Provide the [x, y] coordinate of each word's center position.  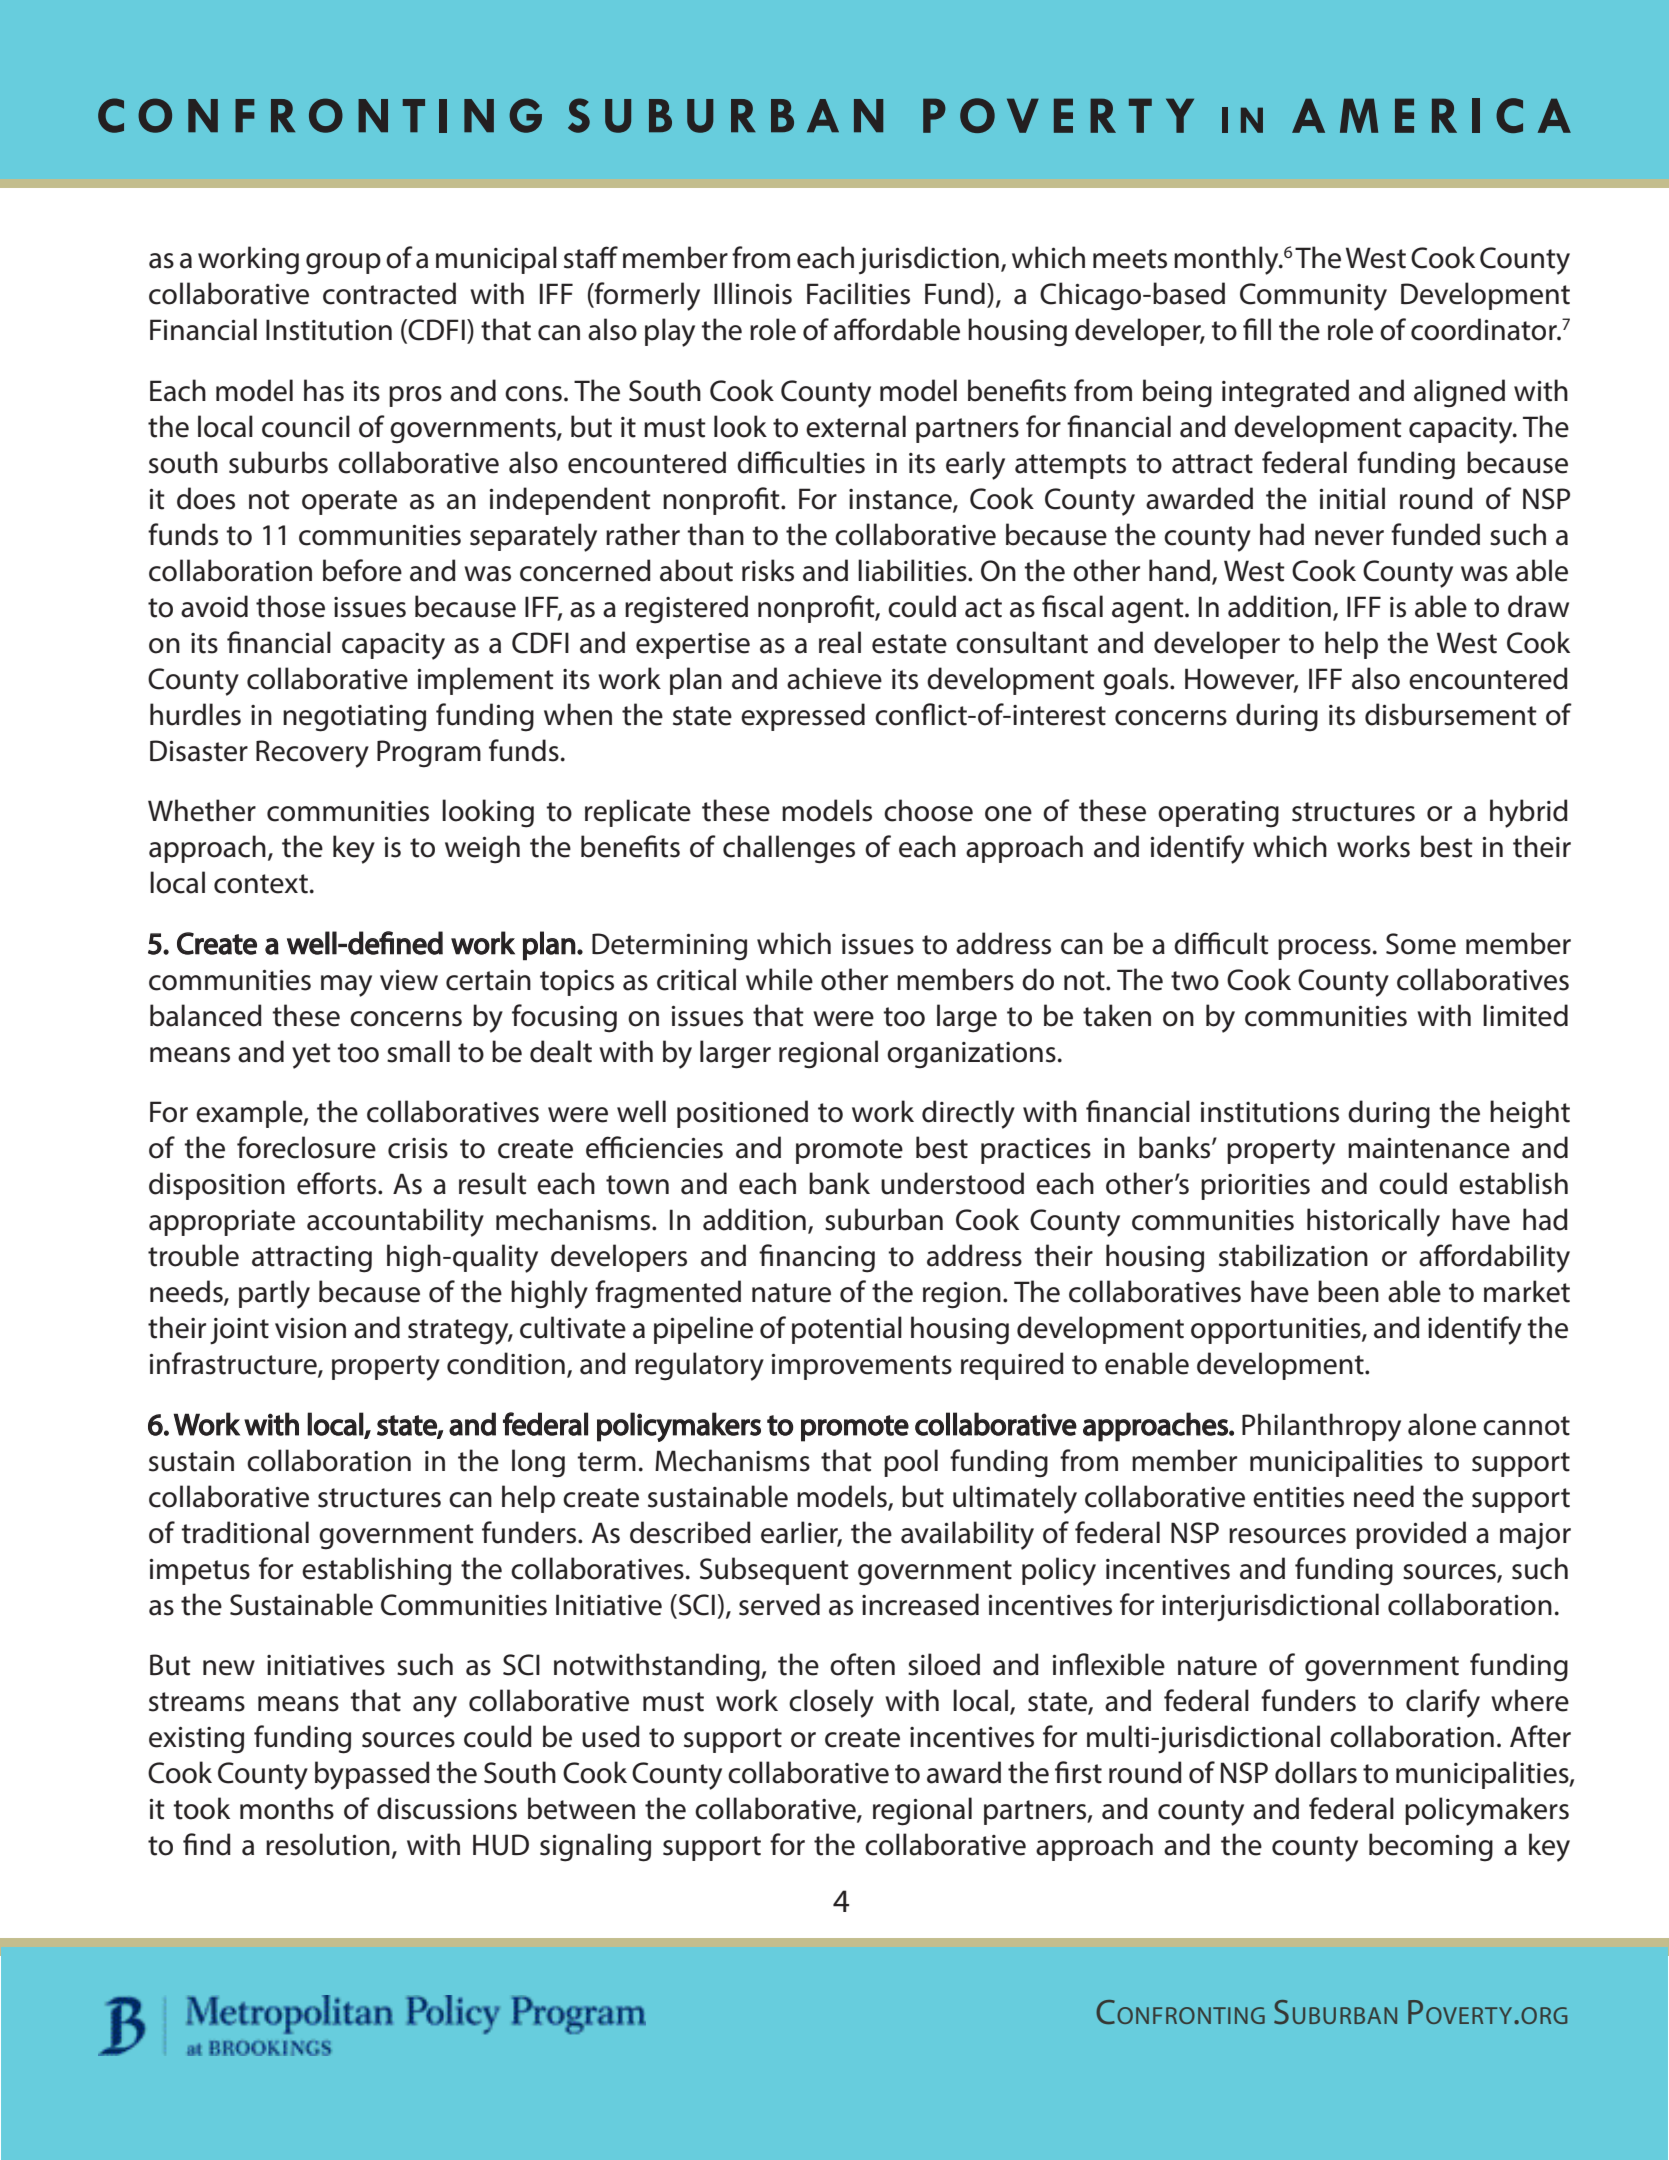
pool [911, 1463]
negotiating [354, 718]
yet [311, 1056]
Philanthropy [1321, 1427]
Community [1313, 297]
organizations [971, 1055]
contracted [389, 293]
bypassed [372, 1775]
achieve [834, 678]
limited [1525, 1015]
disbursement [1451, 714]
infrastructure [234, 1364]
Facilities [858, 293]
